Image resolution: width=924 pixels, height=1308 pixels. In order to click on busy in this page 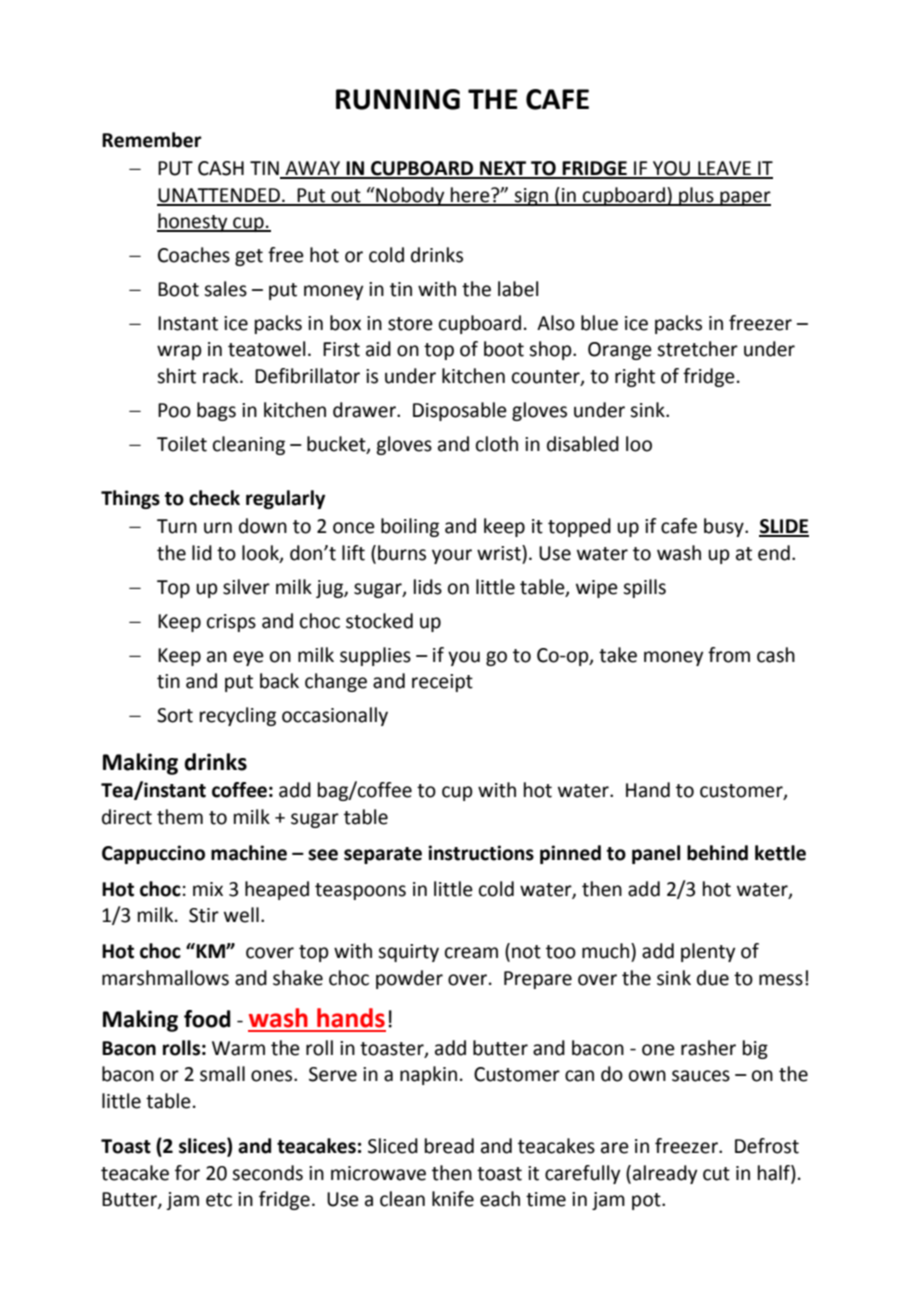, I will do `click(725, 527)`.
